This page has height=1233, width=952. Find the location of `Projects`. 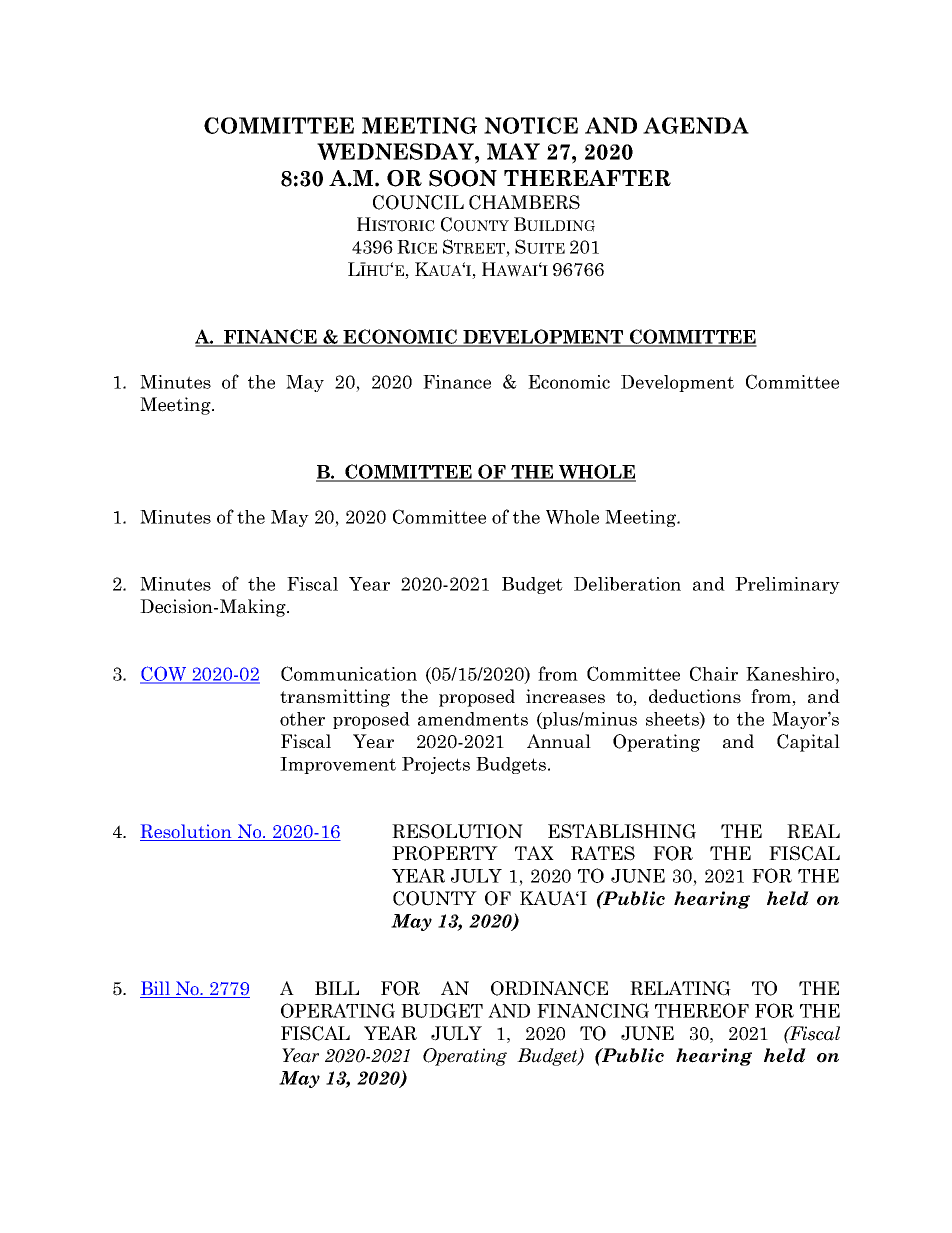

Projects is located at coordinates (436, 765).
